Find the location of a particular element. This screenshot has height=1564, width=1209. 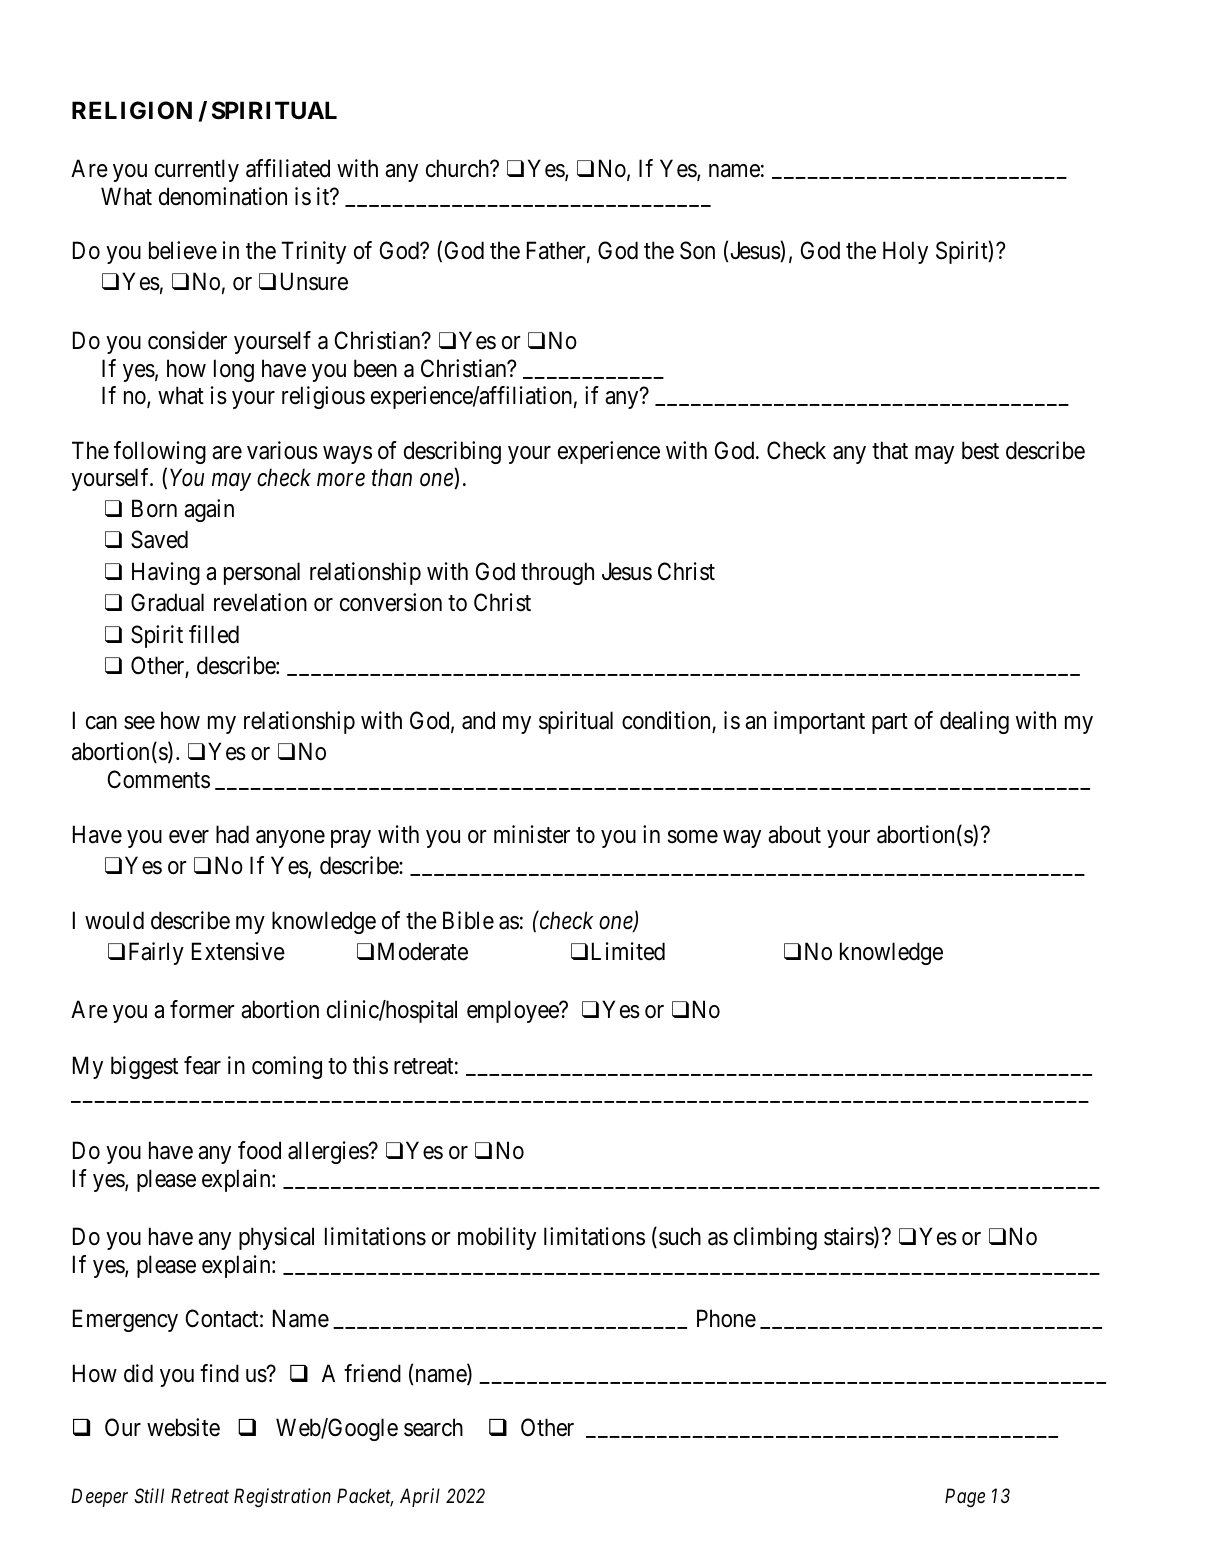

about is located at coordinates (794, 834).
